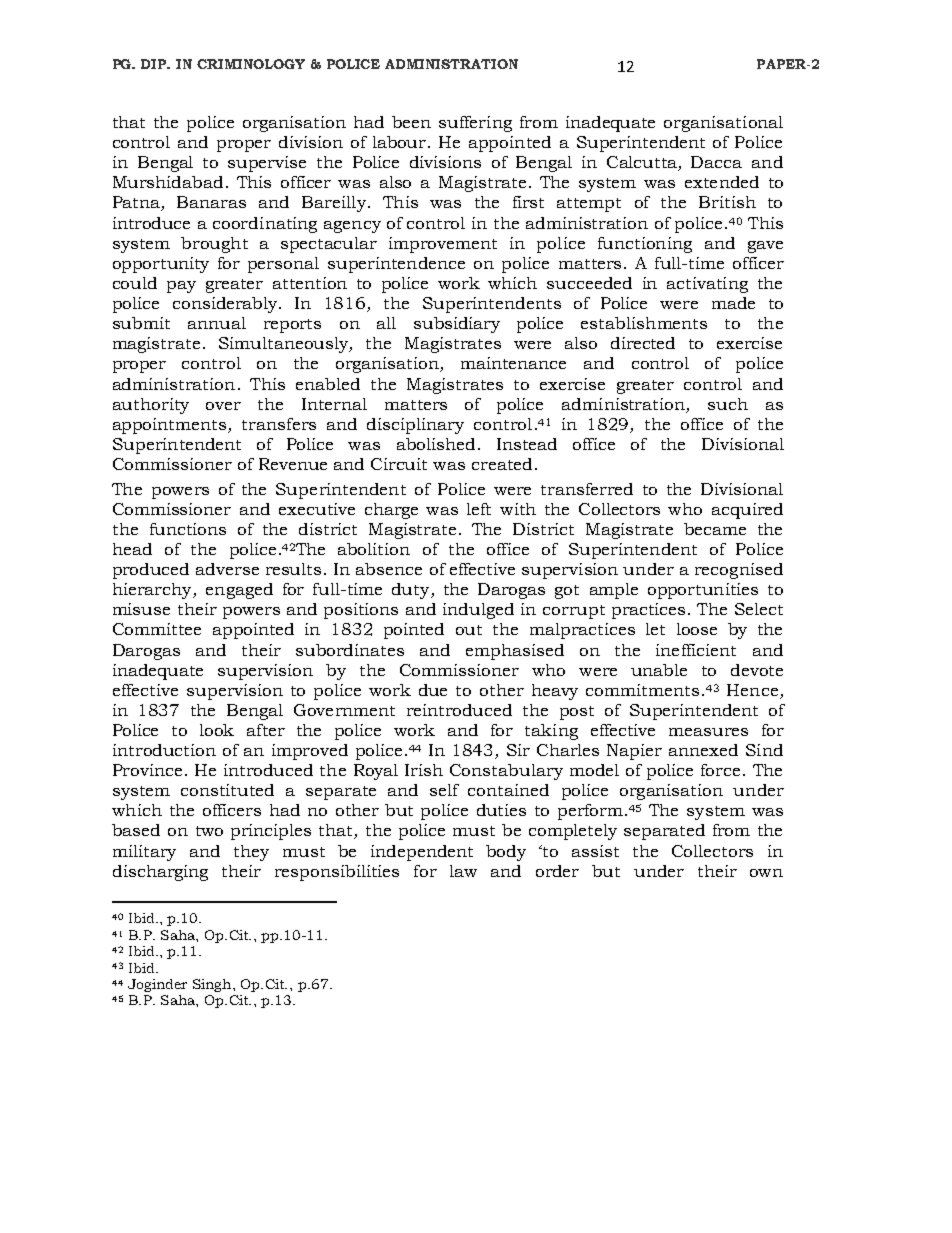 Image resolution: width=952 pixels, height=1233 pixels. What do you see at coordinates (720, 770) in the screenshot?
I see `force` at bounding box center [720, 770].
